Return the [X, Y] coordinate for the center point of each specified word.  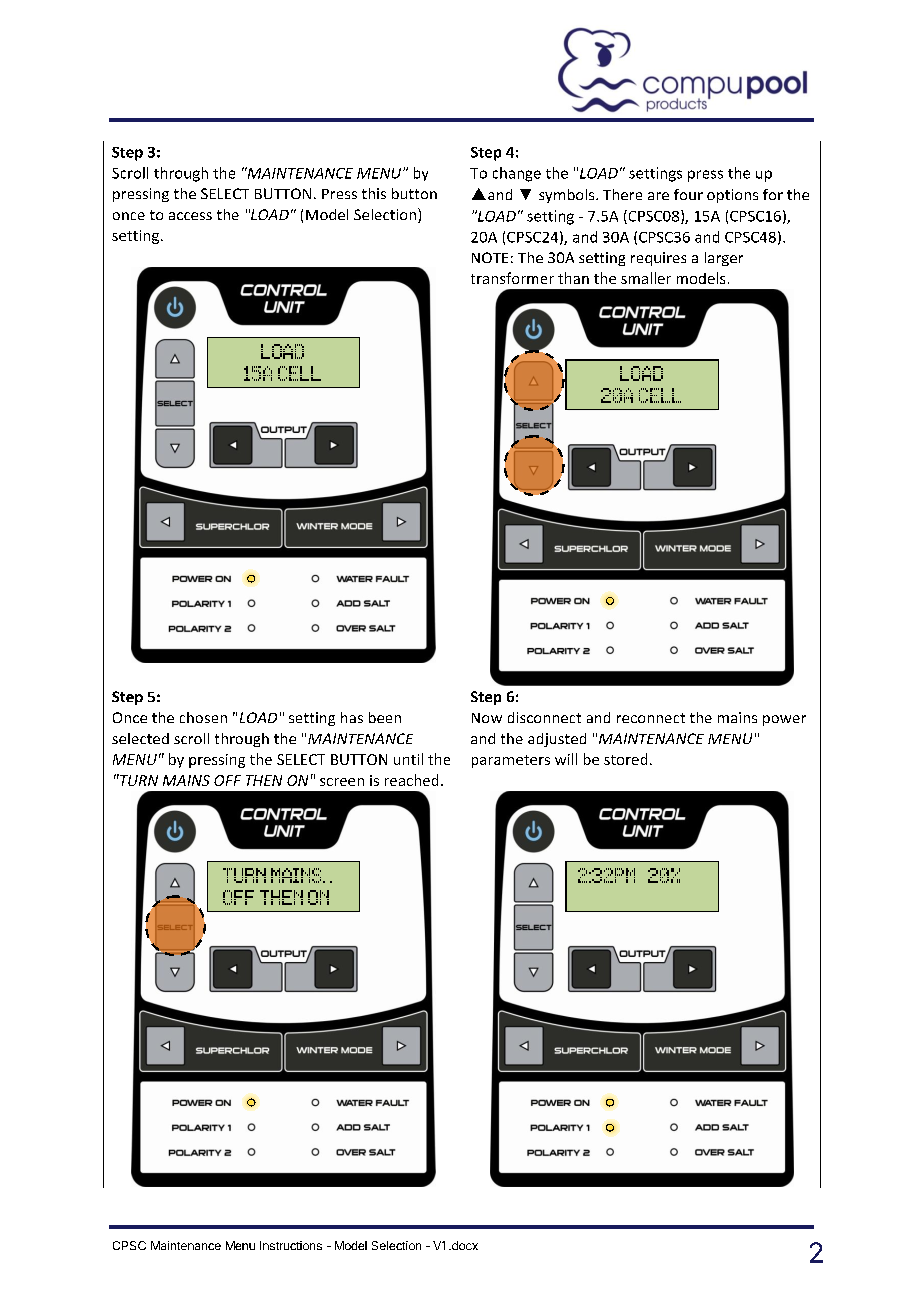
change [517, 174]
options [732, 196]
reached [411, 780]
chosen [203, 717]
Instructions [291, 1245]
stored [625, 759]
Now [487, 718]
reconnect [651, 718]
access [190, 216]
